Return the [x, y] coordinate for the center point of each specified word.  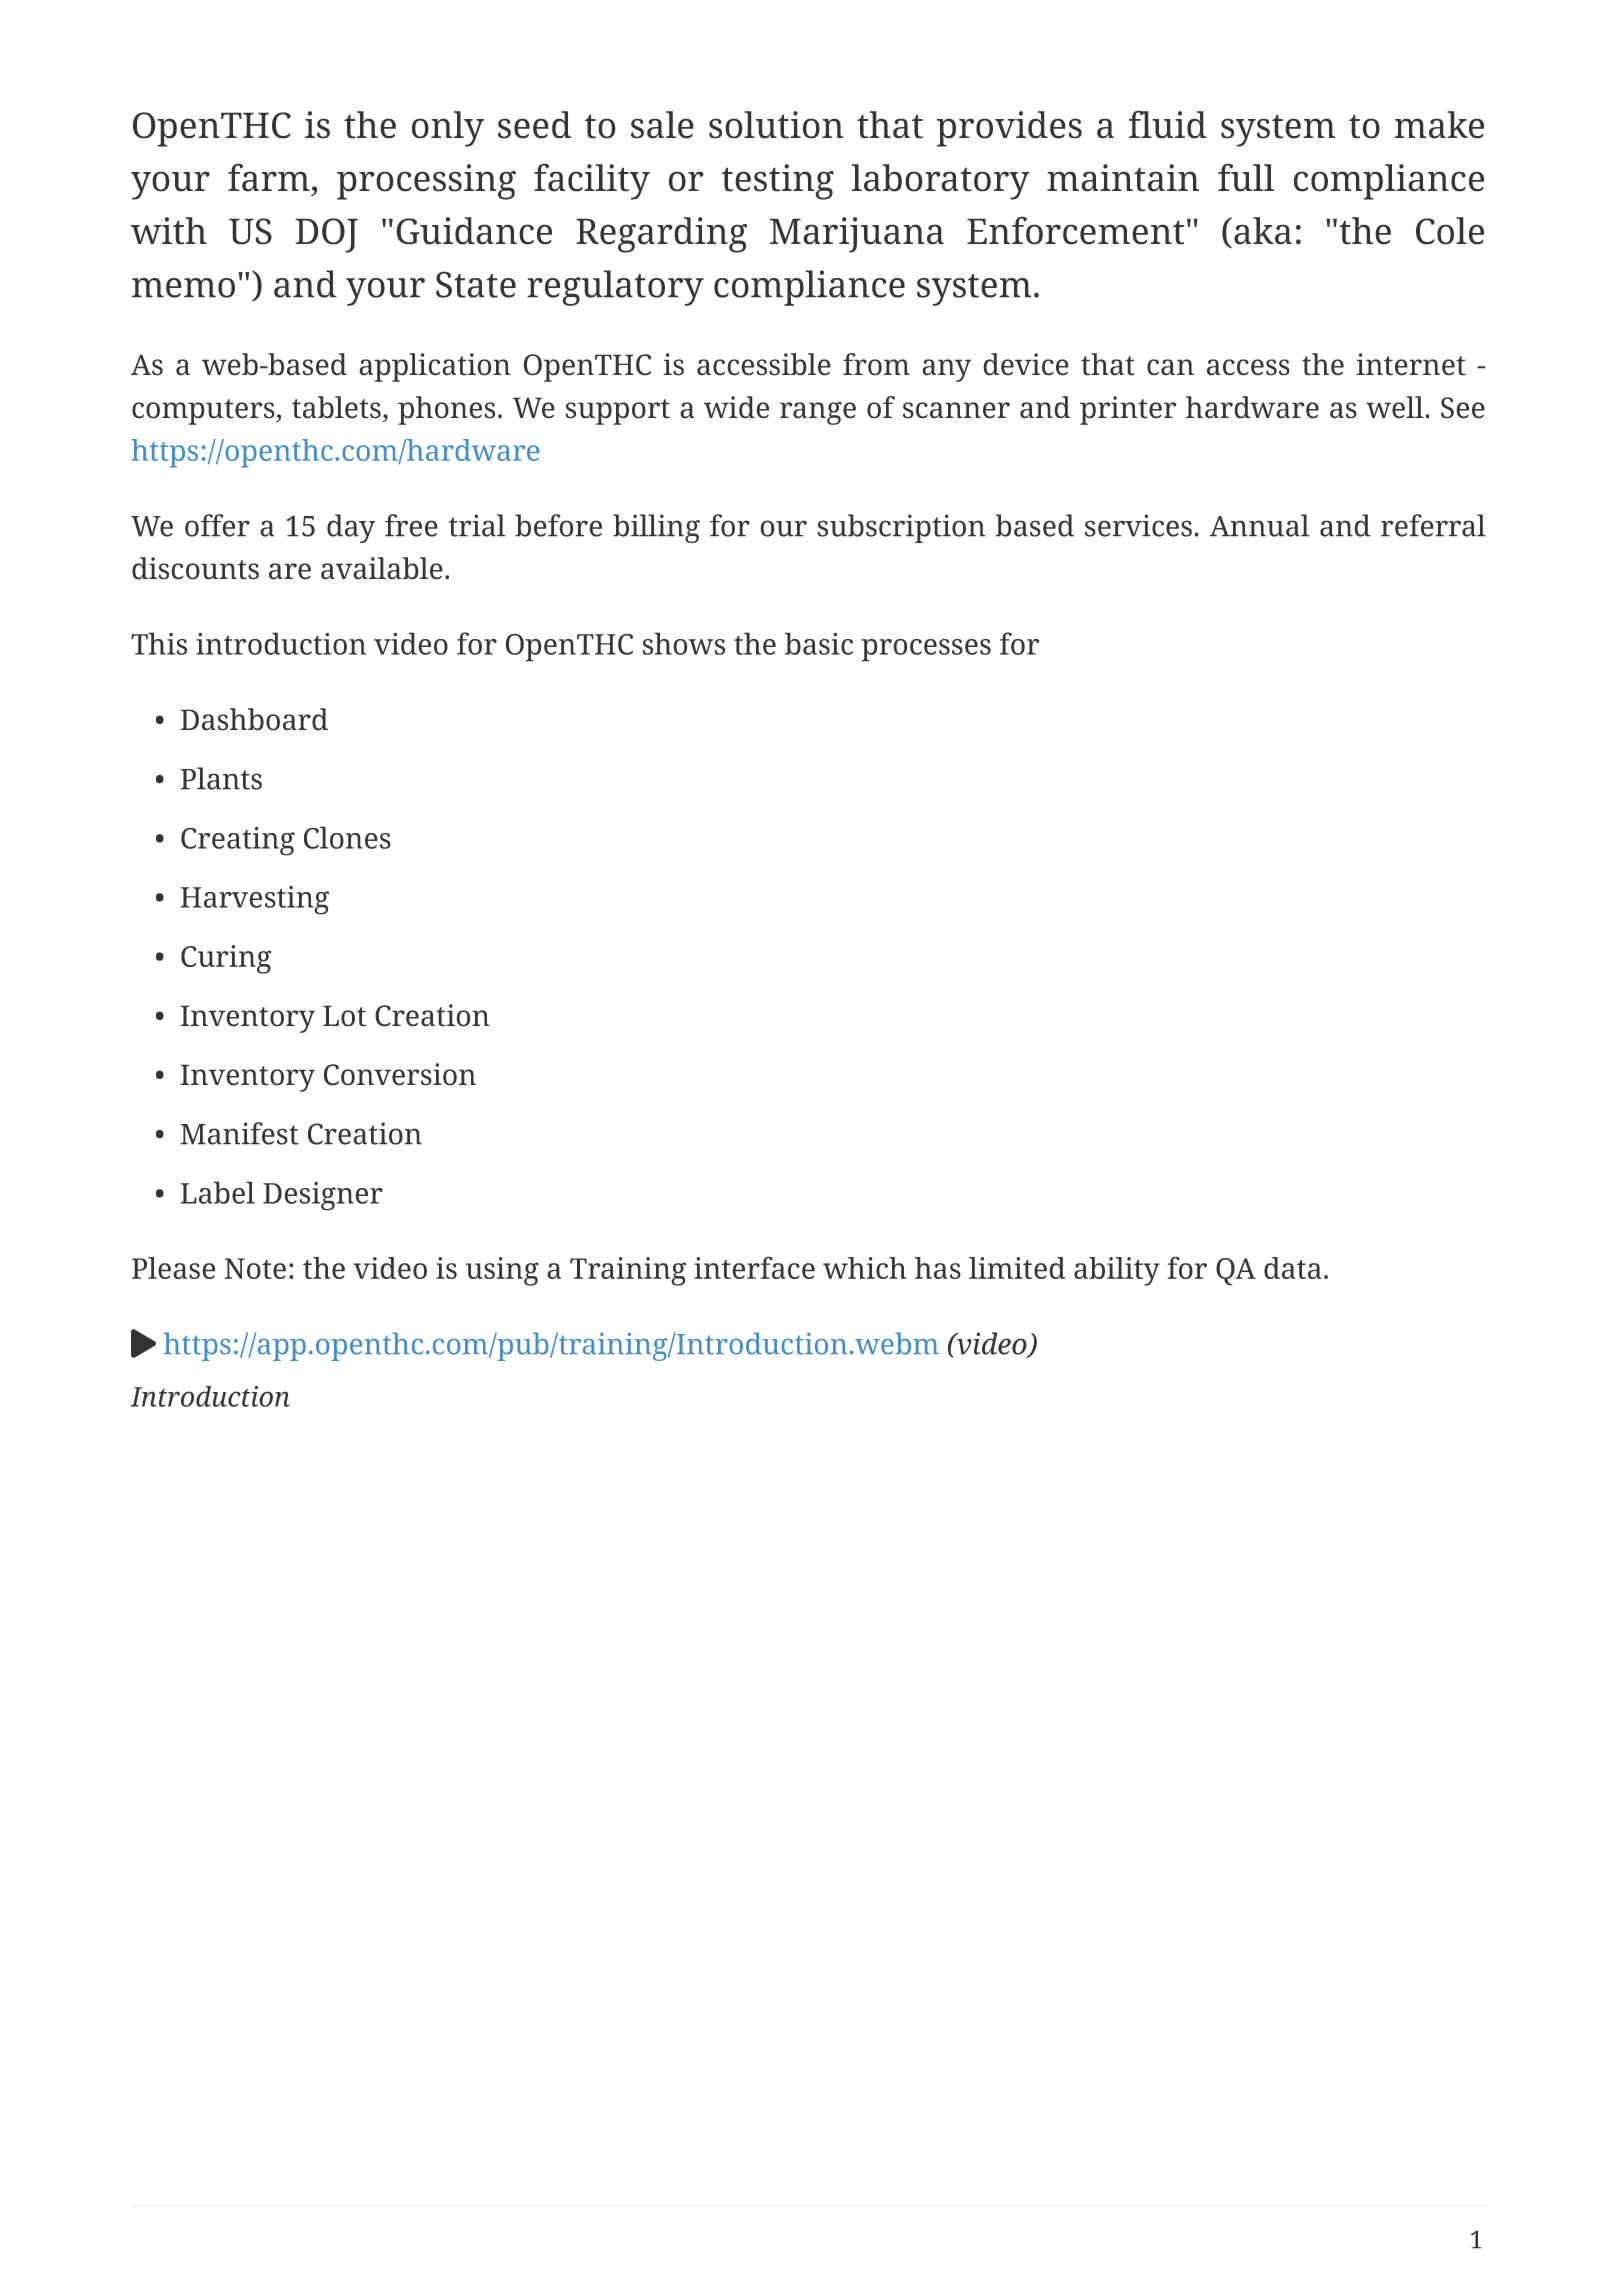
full [1246, 177]
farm [269, 177]
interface [754, 1267]
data [1292, 1268]
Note [255, 1268]
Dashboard [254, 719]
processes [926, 650]
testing [778, 182]
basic [819, 643]
